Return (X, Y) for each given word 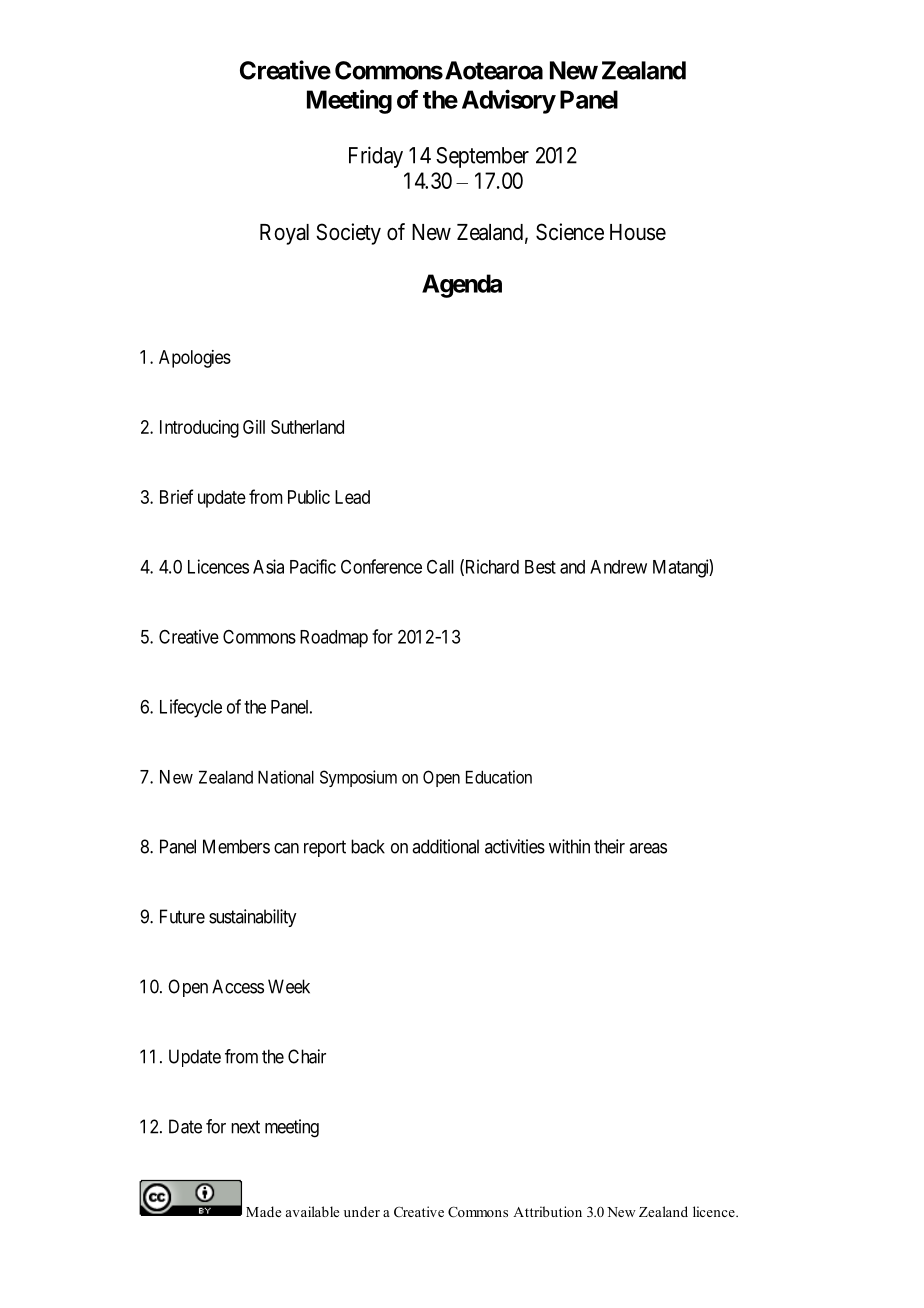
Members (236, 846)
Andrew (618, 567)
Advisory (509, 101)
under (362, 1211)
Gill (254, 427)
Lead (352, 497)
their (609, 846)
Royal (284, 234)
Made (263, 1211)
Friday (376, 157)
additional (445, 846)
